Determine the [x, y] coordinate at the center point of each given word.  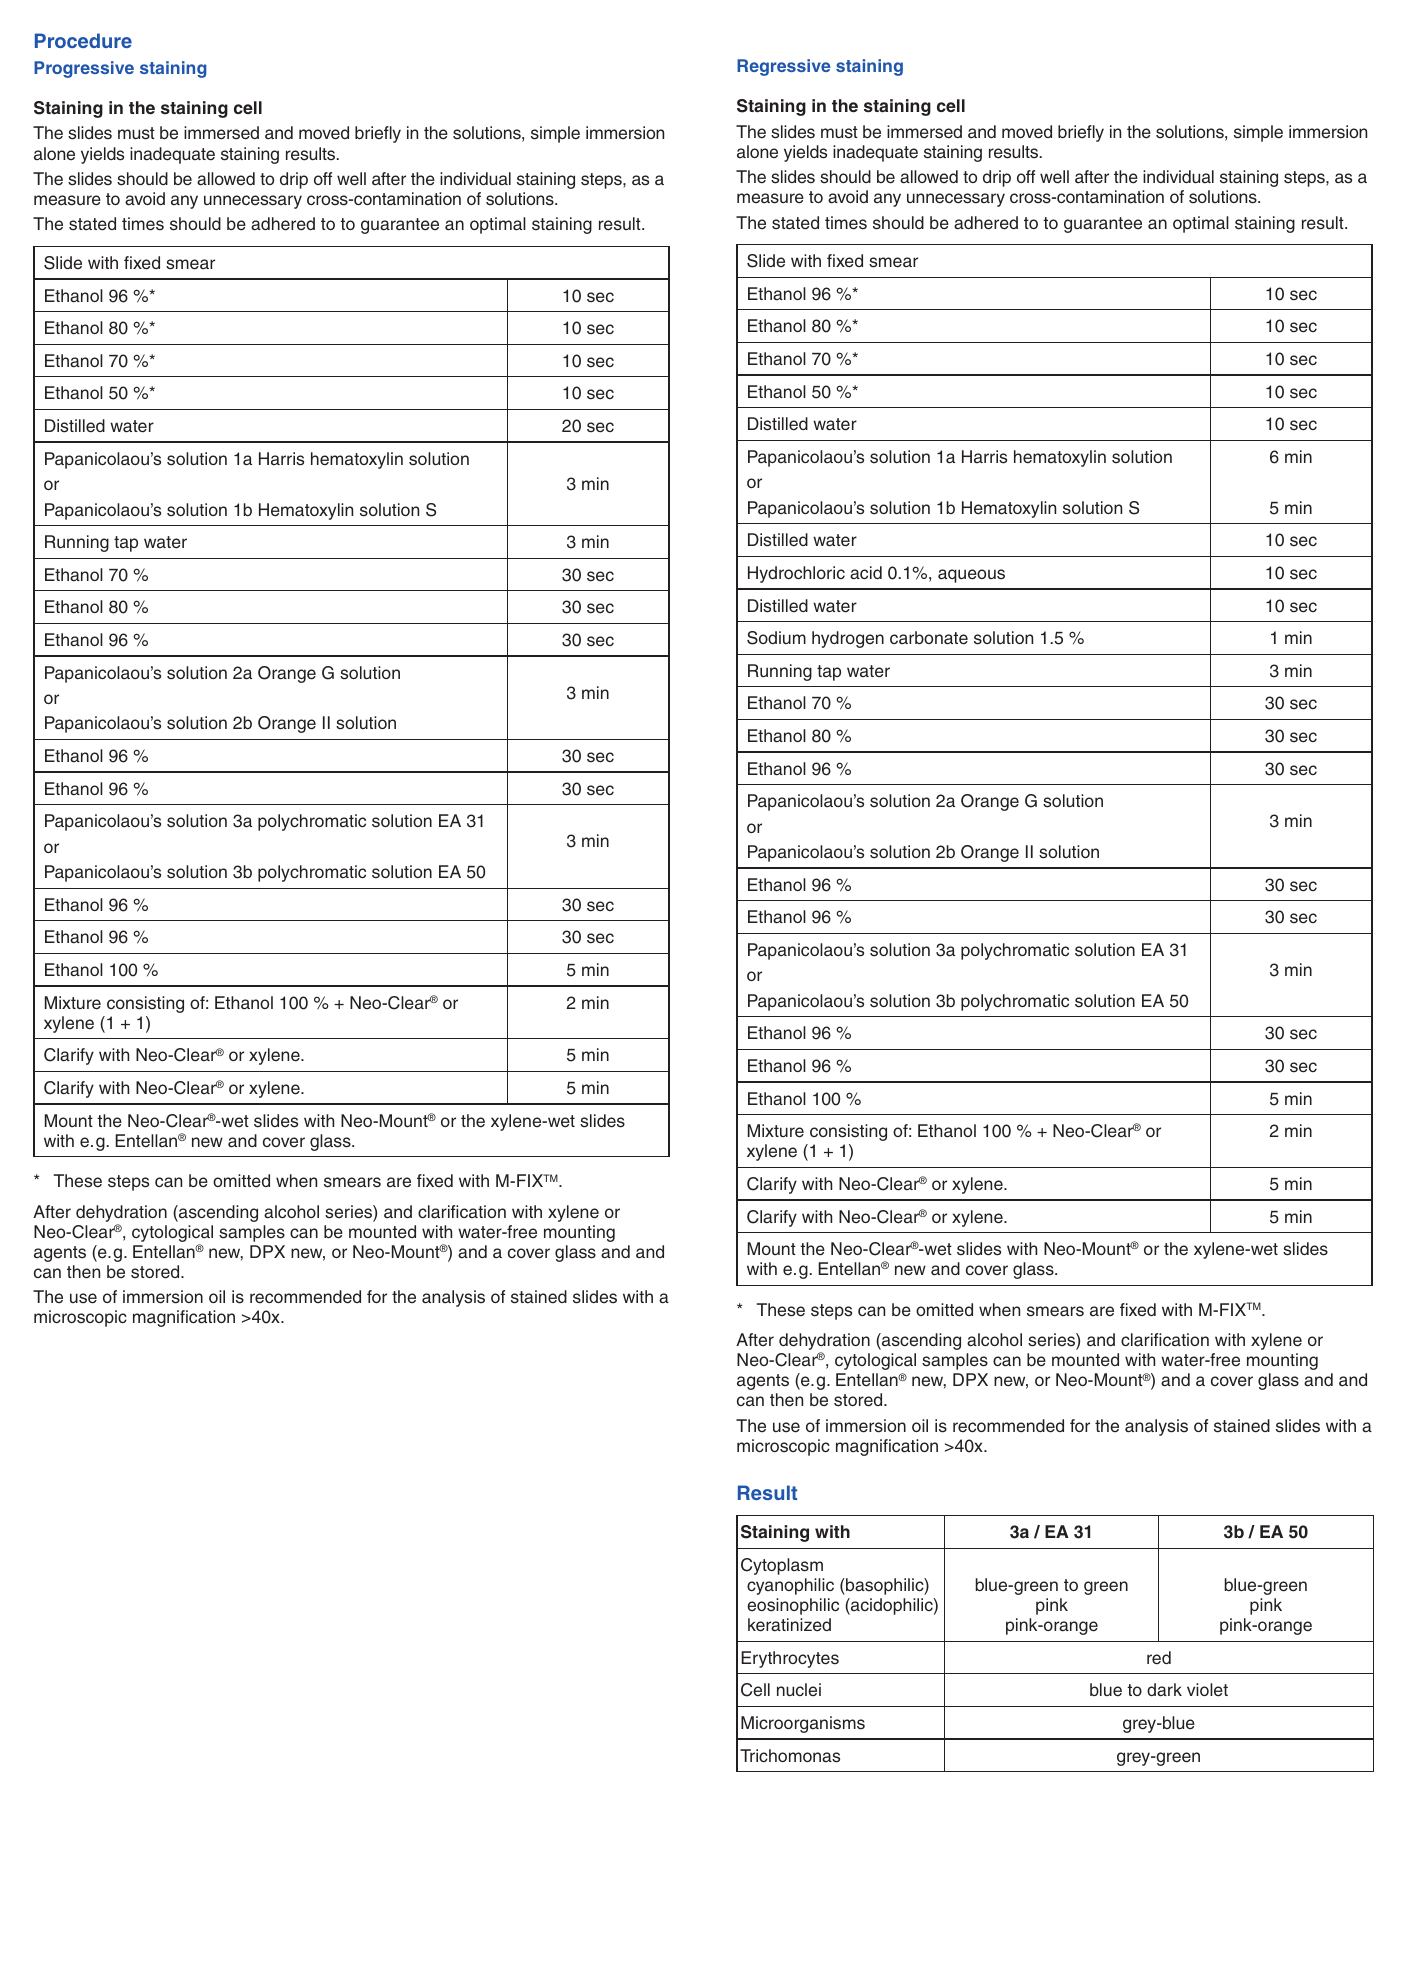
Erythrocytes [790, 1659]
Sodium [776, 638]
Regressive [784, 67]
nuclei [799, 1690]
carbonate [929, 638]
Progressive [84, 69]
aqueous [971, 576]
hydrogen [848, 639]
